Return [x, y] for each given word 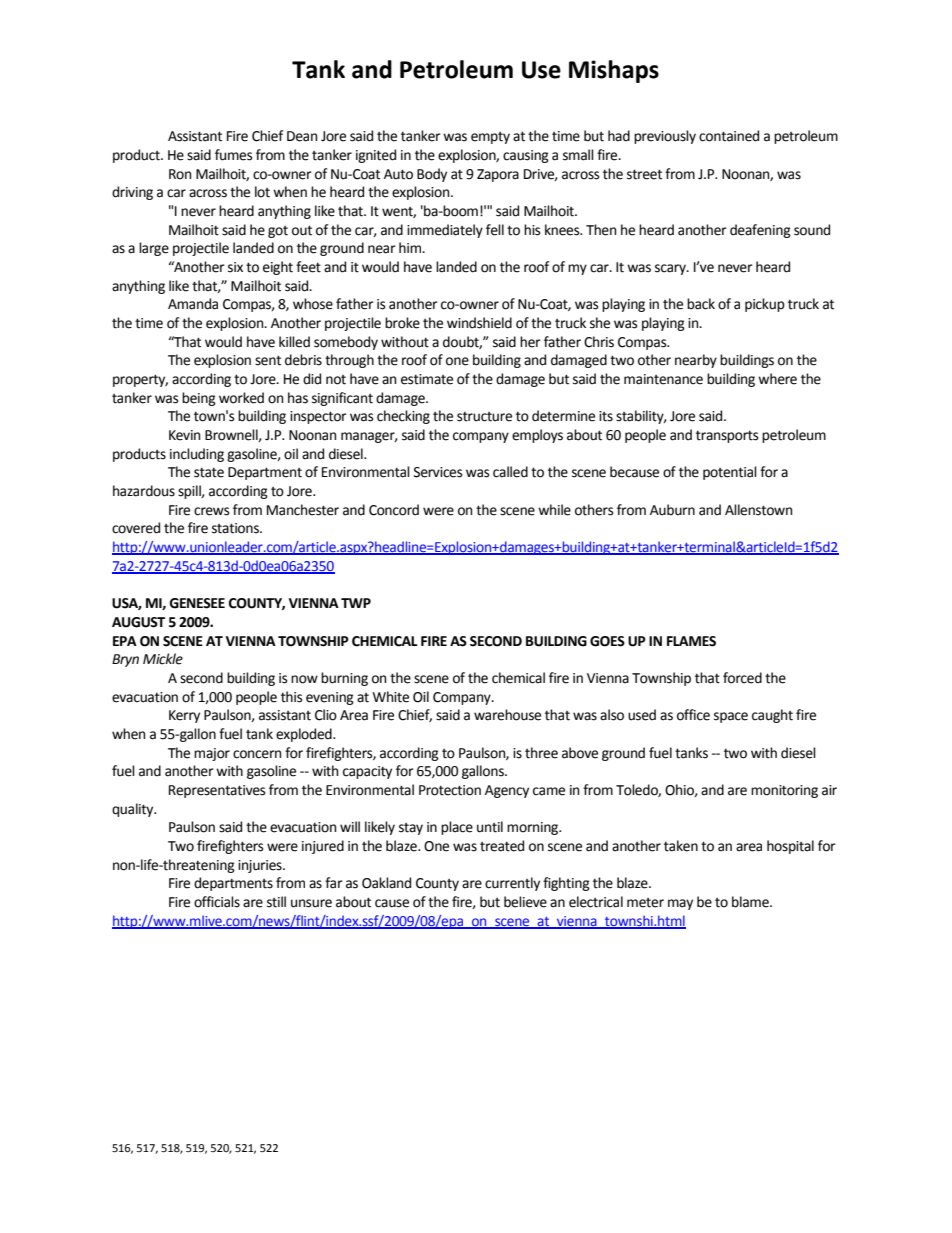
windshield [479, 323]
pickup [765, 305]
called [510, 472]
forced [742, 678]
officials [217, 902]
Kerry [184, 716]
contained [729, 136]
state [209, 472]
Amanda [193, 304]
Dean [302, 136]
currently [512, 884]
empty [490, 138]
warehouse [507, 715]
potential [730, 473]
